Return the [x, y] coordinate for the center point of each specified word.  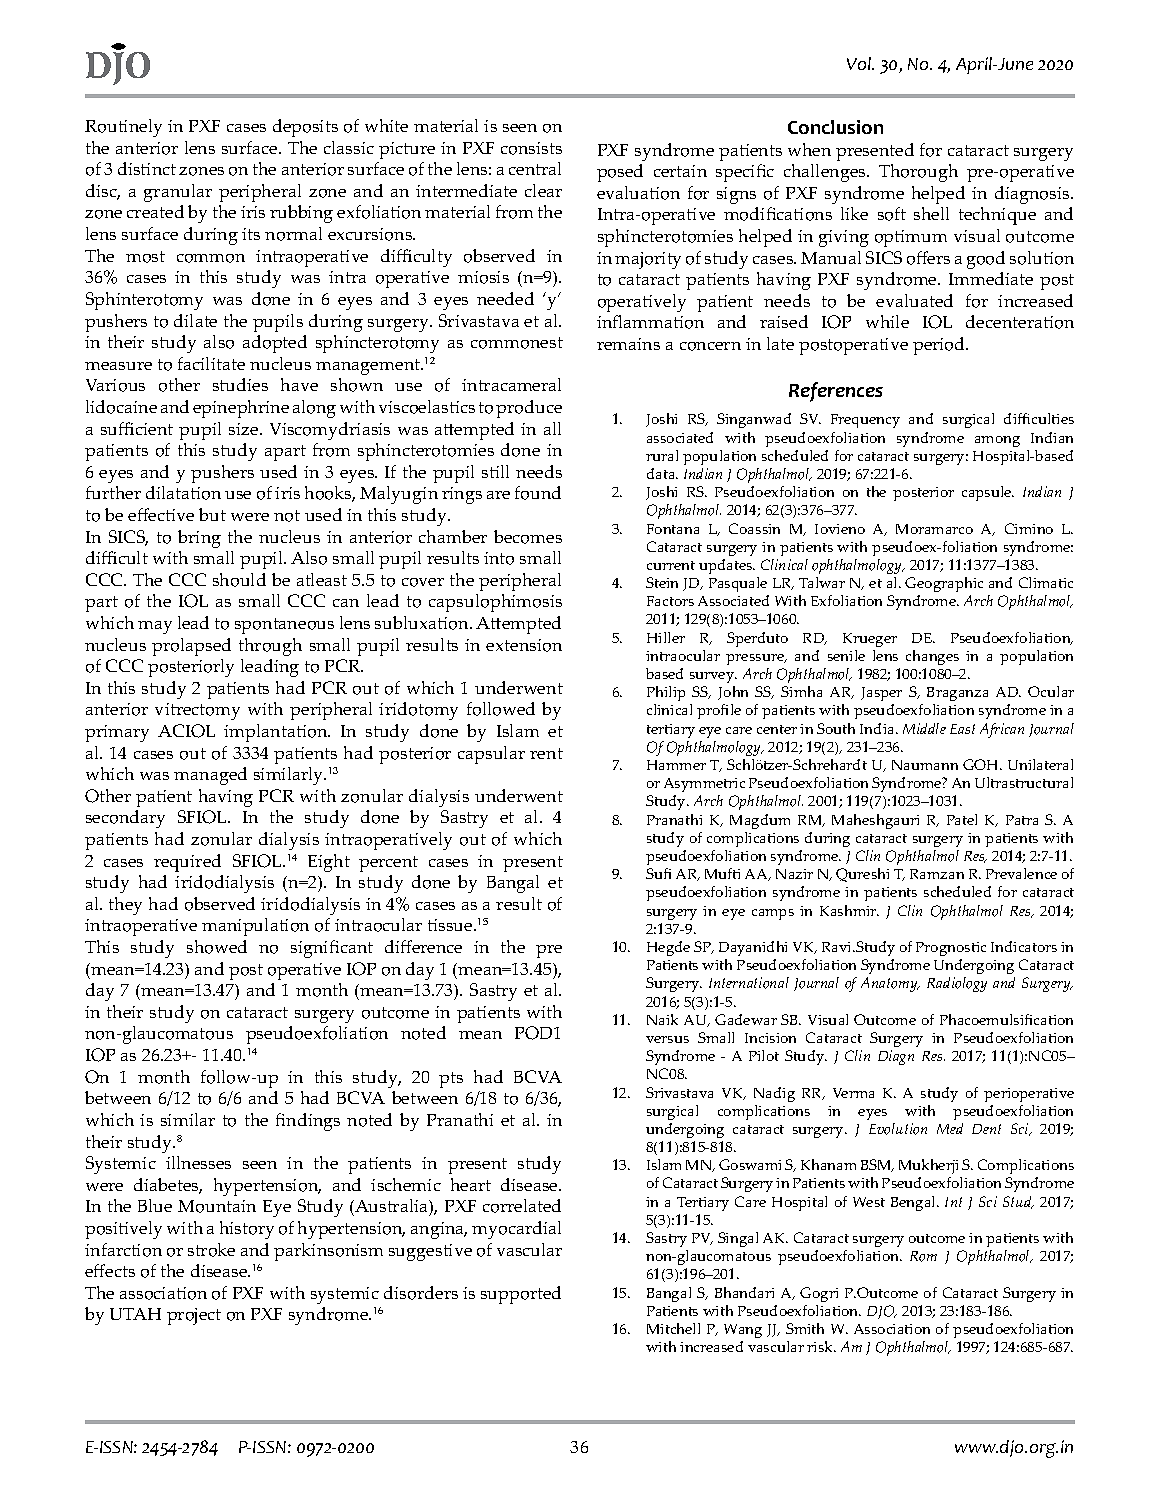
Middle [924, 728]
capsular [491, 755]
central [535, 168]
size [245, 429]
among [997, 441]
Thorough [918, 173]
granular [178, 193]
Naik [662, 1019]
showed [217, 947]
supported [521, 1295]
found [538, 493]
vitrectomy [197, 711]
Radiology [957, 984]
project [194, 1316]
